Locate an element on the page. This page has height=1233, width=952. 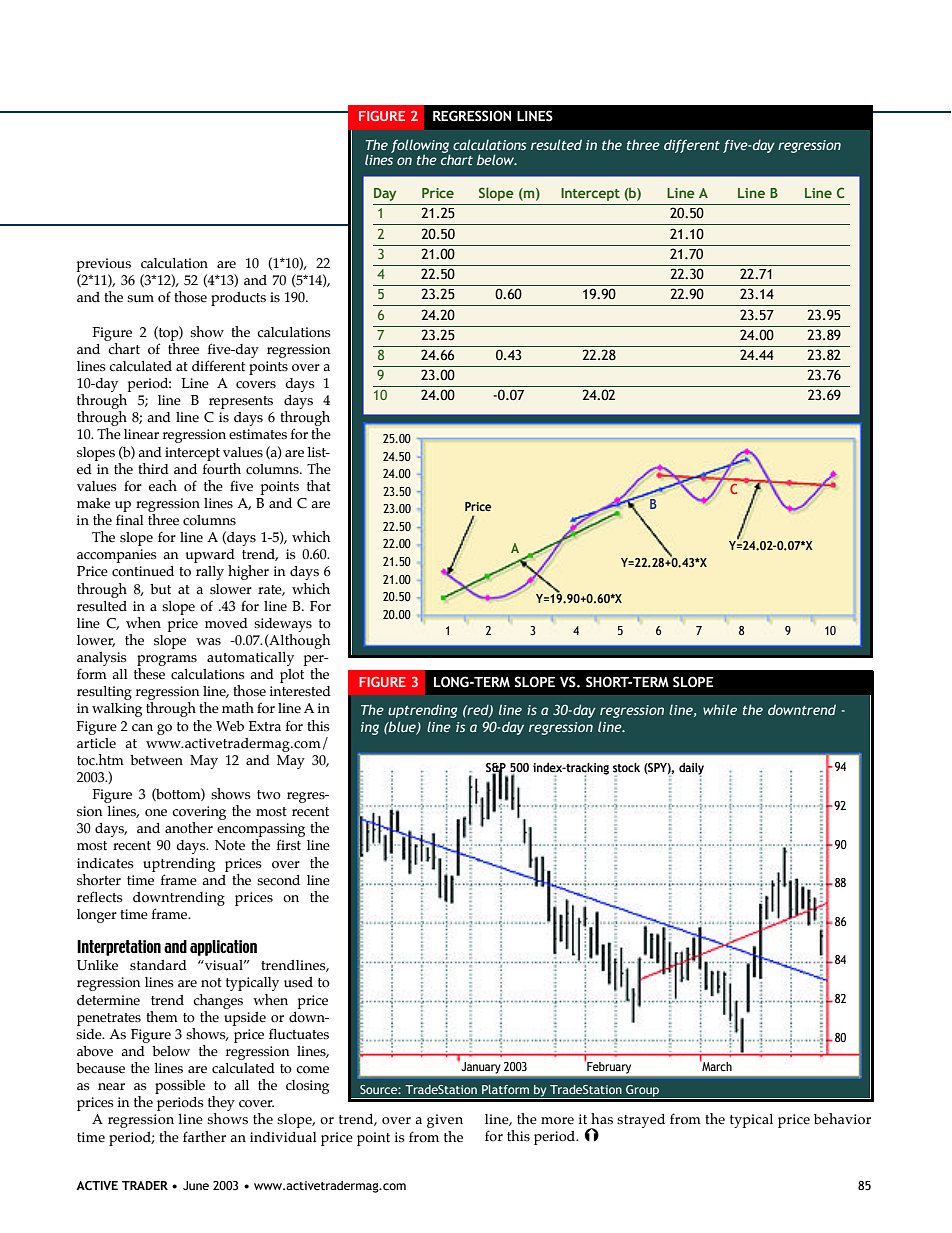
Group is located at coordinates (643, 1091).
